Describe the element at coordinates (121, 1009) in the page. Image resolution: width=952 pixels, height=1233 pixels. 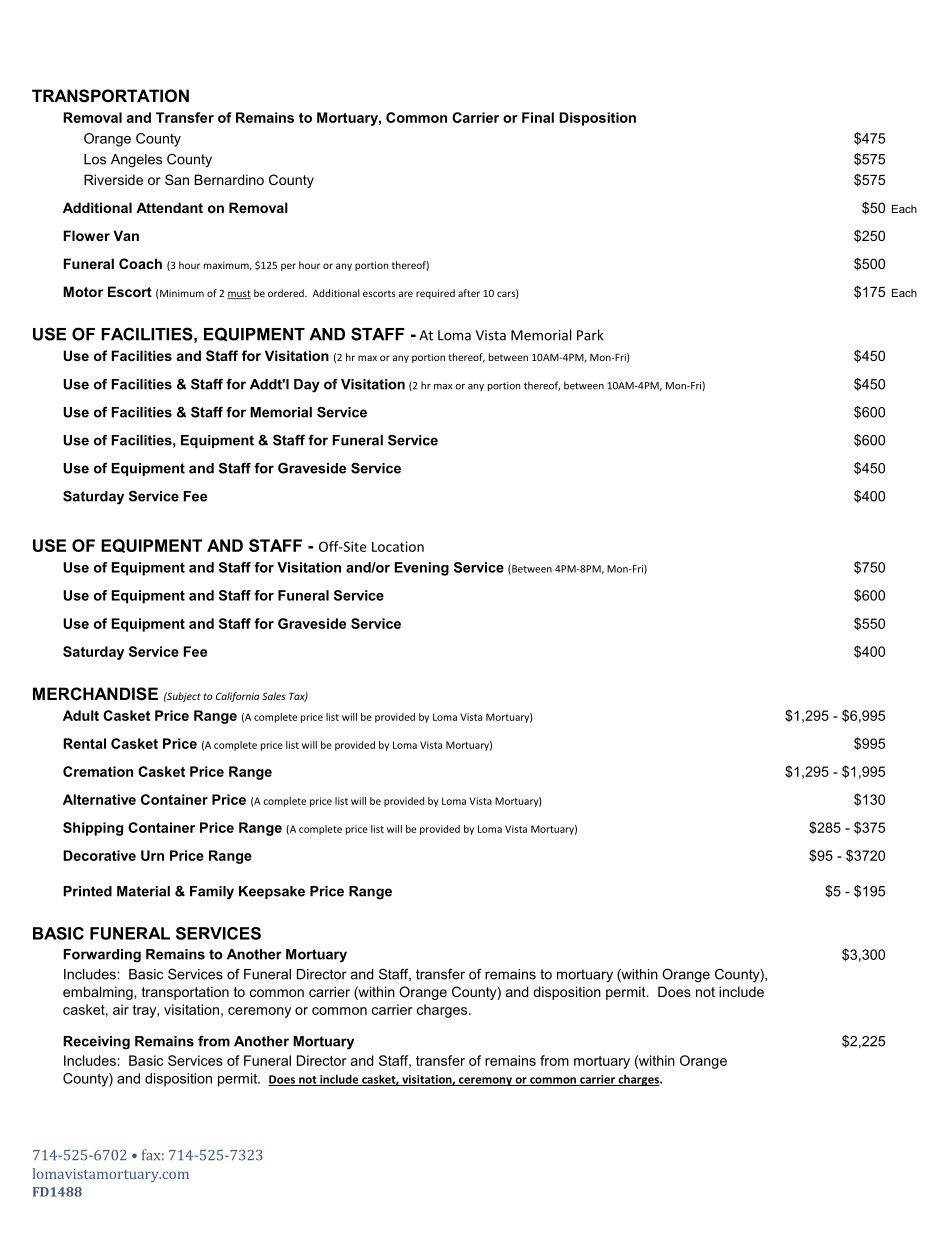
I see `air` at that location.
